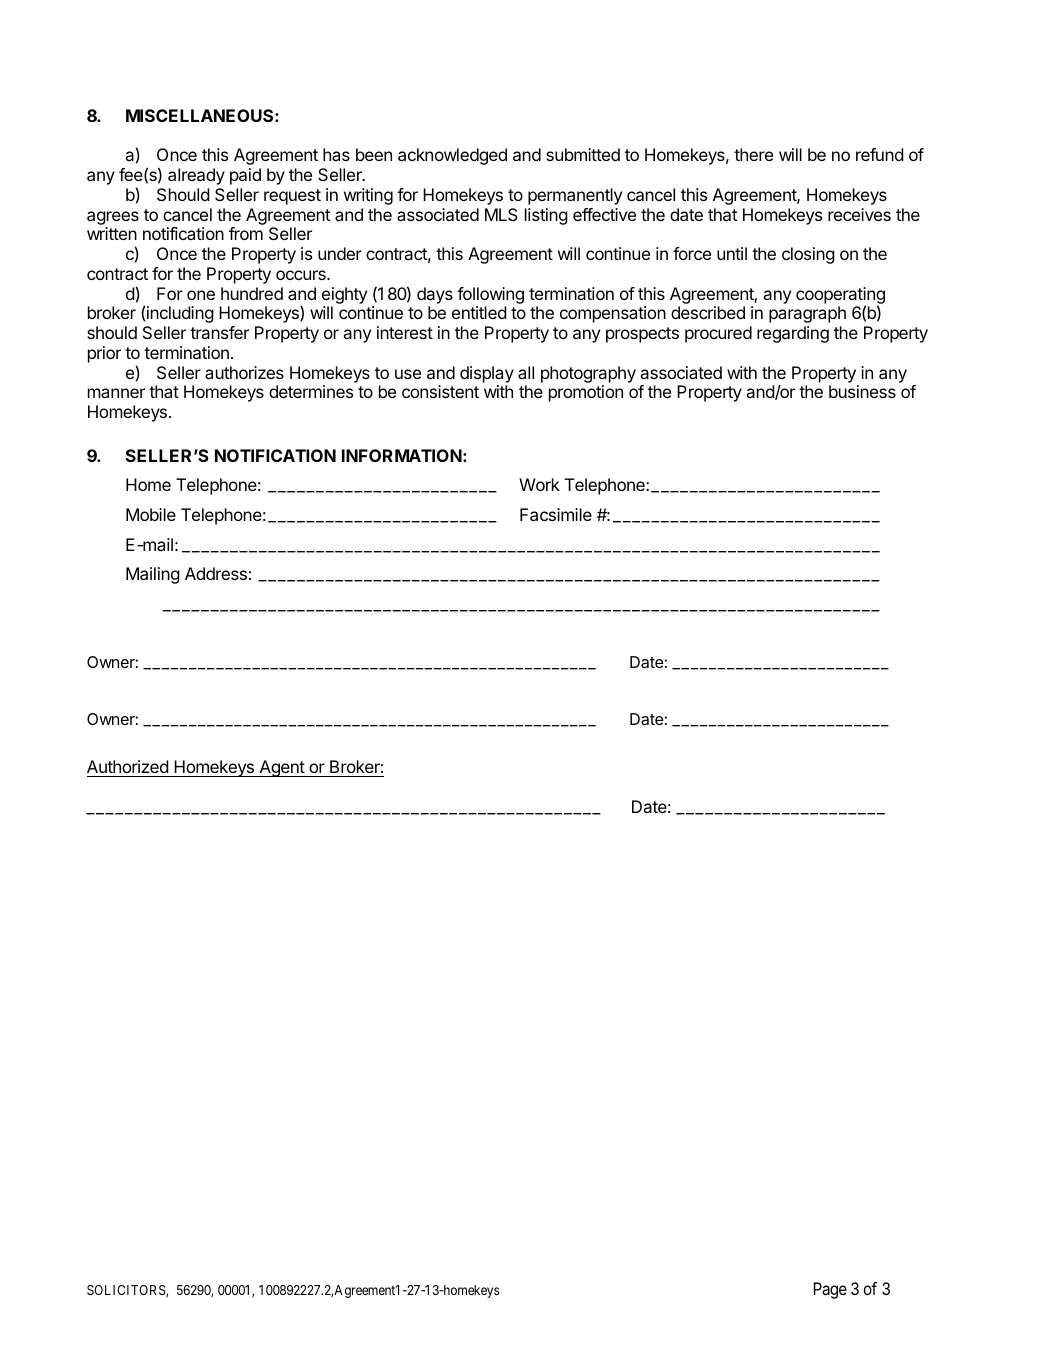 This page has width=1051, height=1361. What do you see at coordinates (539, 484) in the page?
I see `Work` at bounding box center [539, 484].
